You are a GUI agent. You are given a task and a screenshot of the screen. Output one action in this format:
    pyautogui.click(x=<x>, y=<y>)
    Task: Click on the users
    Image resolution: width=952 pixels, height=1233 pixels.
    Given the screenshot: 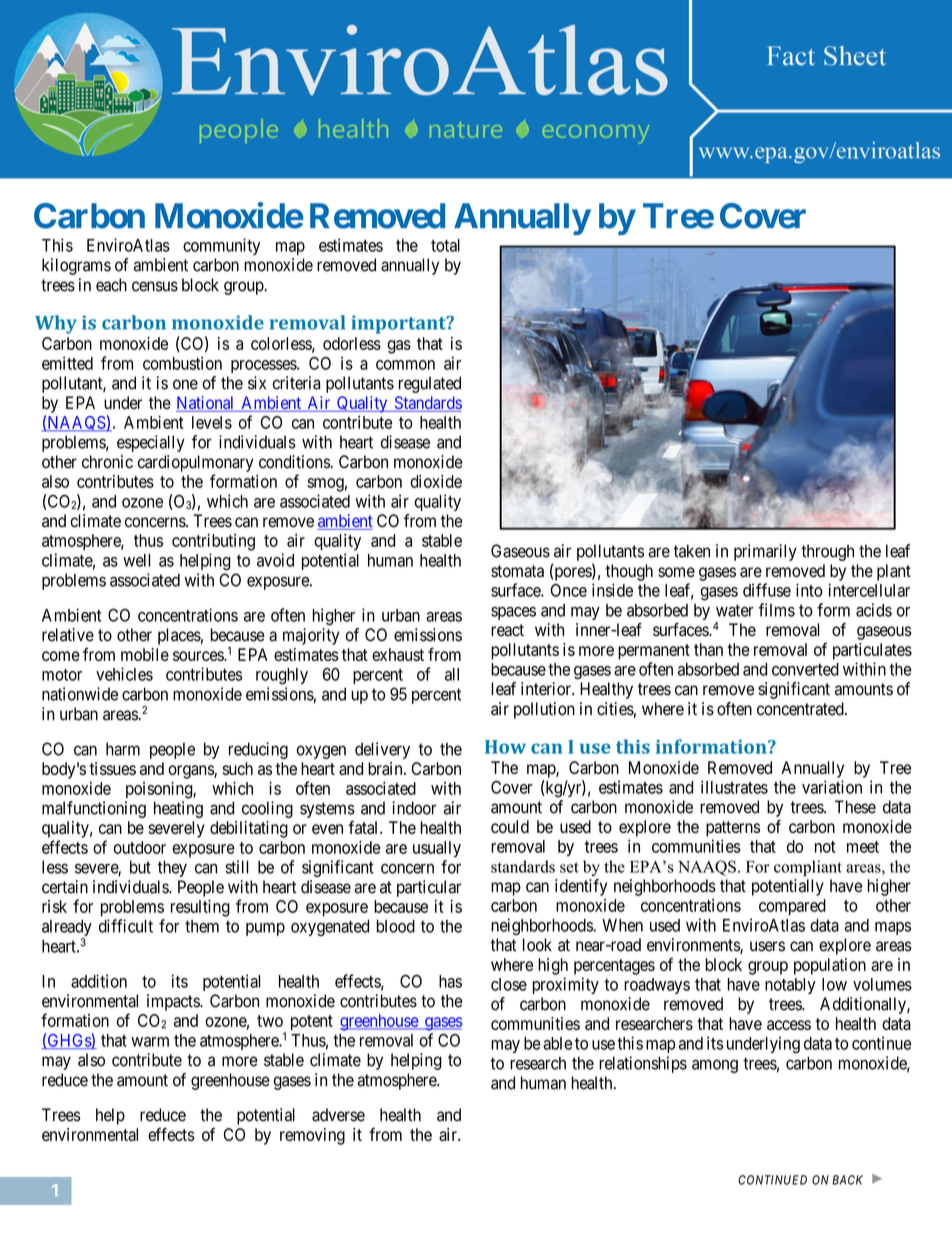 What is the action you would take?
    pyautogui.click(x=767, y=946)
